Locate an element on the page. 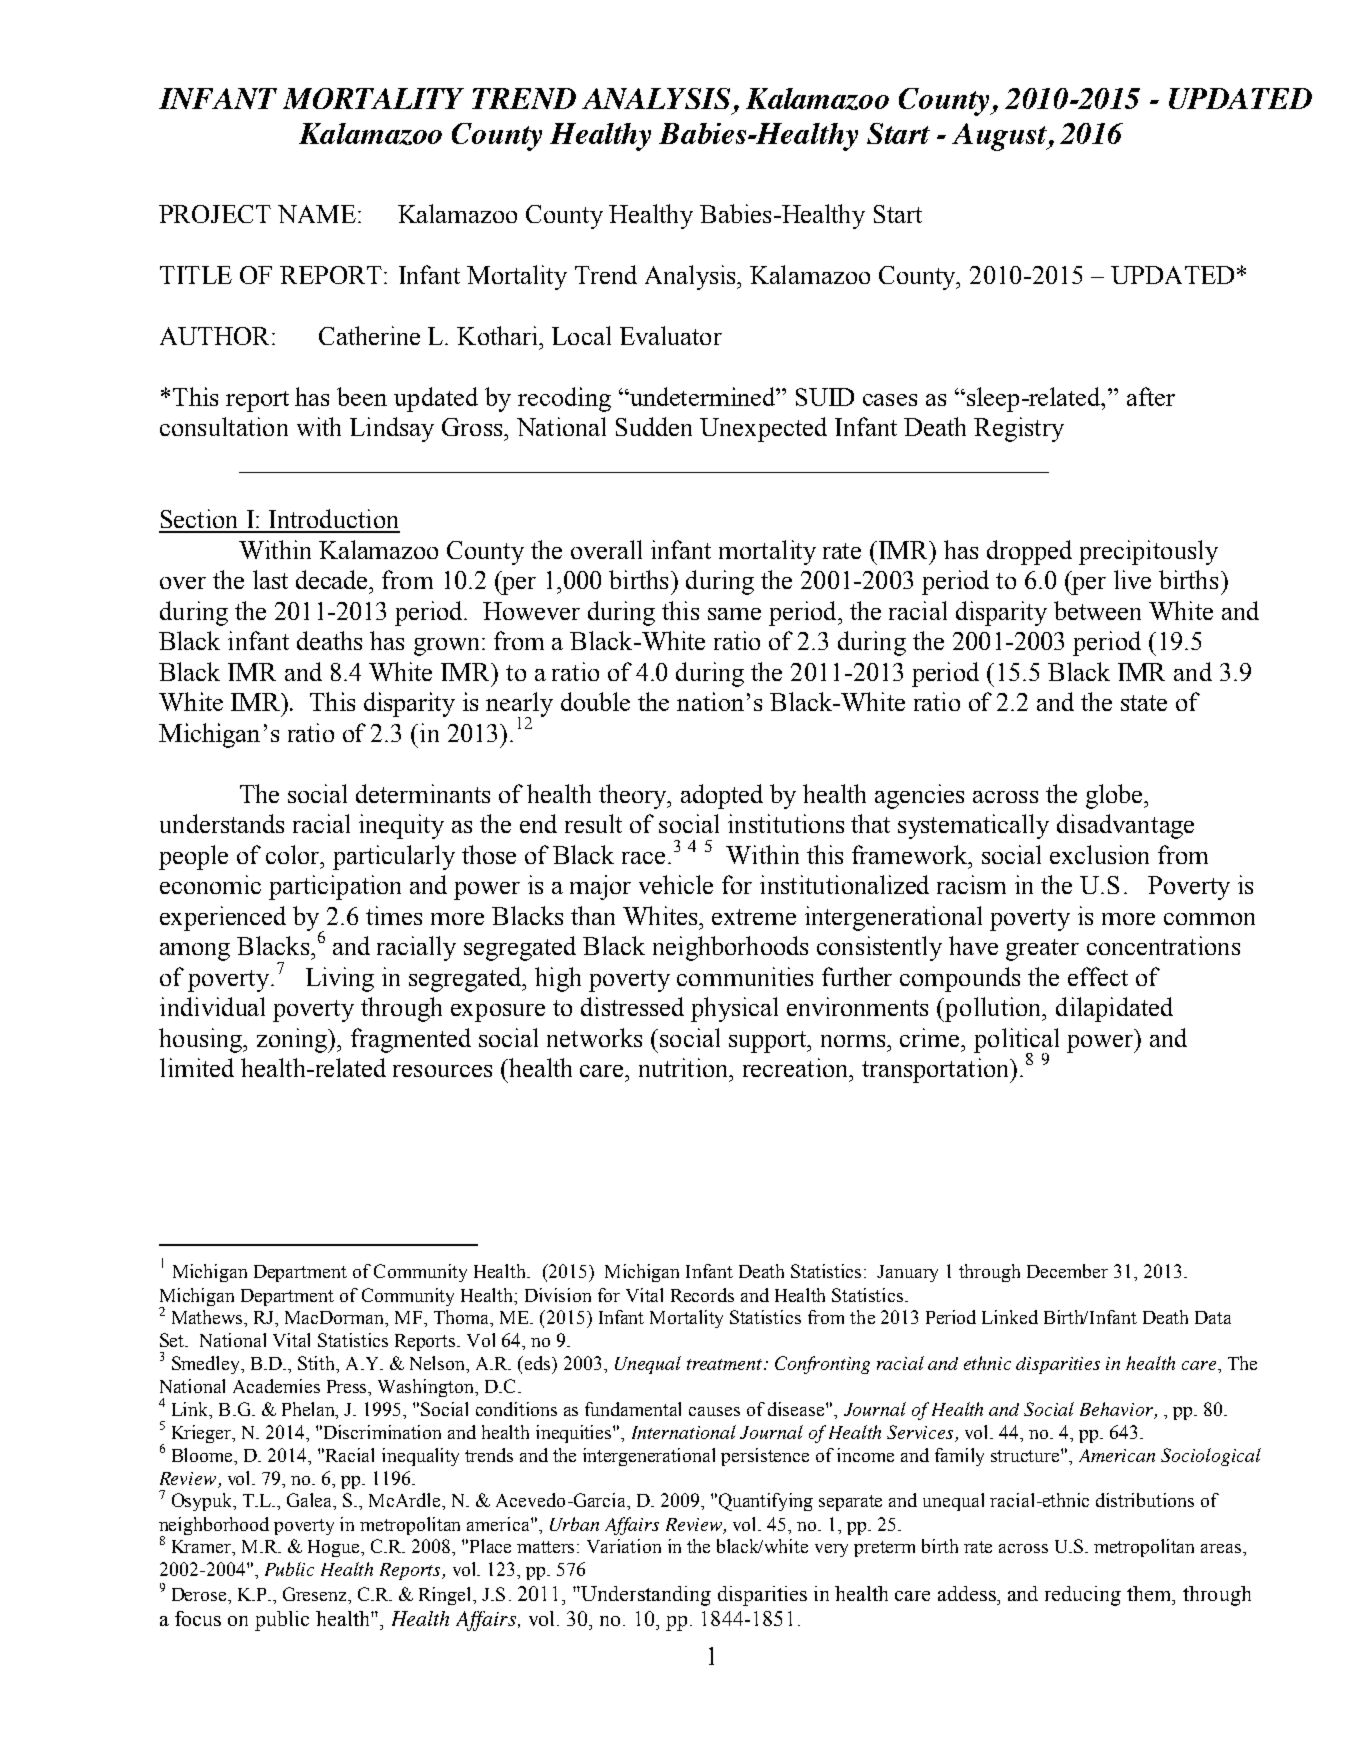  political is located at coordinates (1016, 1041).
